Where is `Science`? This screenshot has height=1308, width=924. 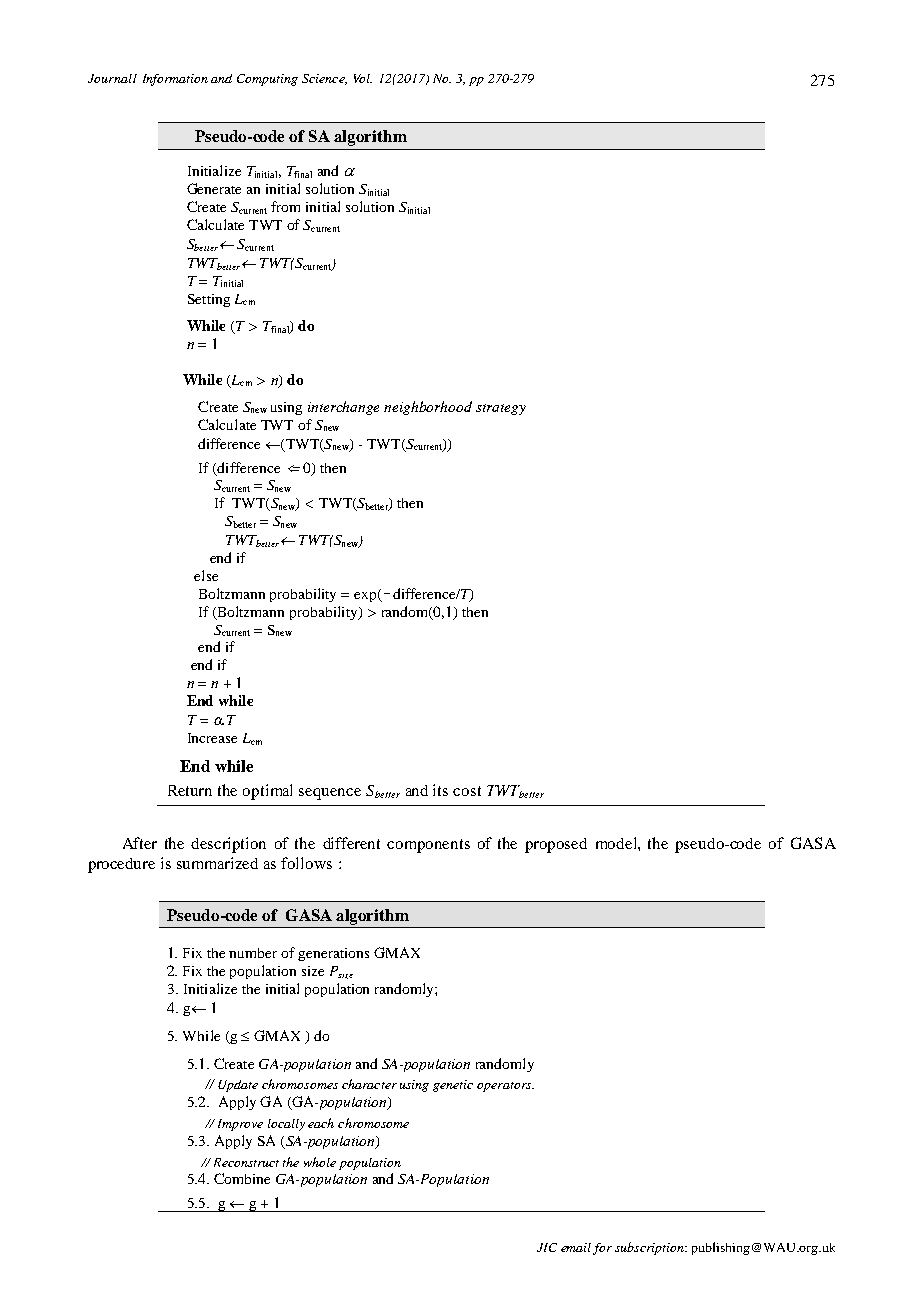 Science is located at coordinates (324, 79).
